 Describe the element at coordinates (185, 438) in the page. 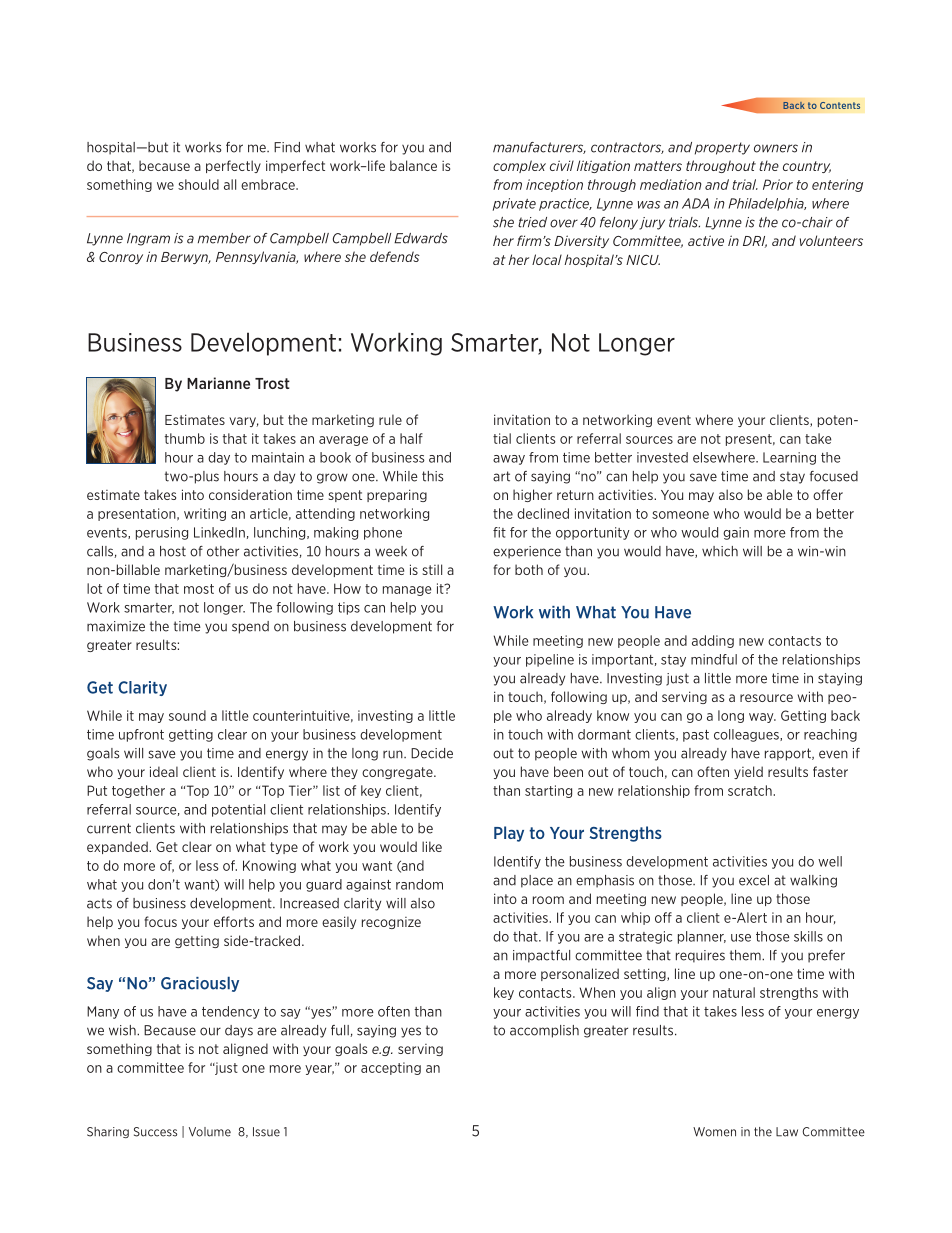

I see `thumb` at that location.
